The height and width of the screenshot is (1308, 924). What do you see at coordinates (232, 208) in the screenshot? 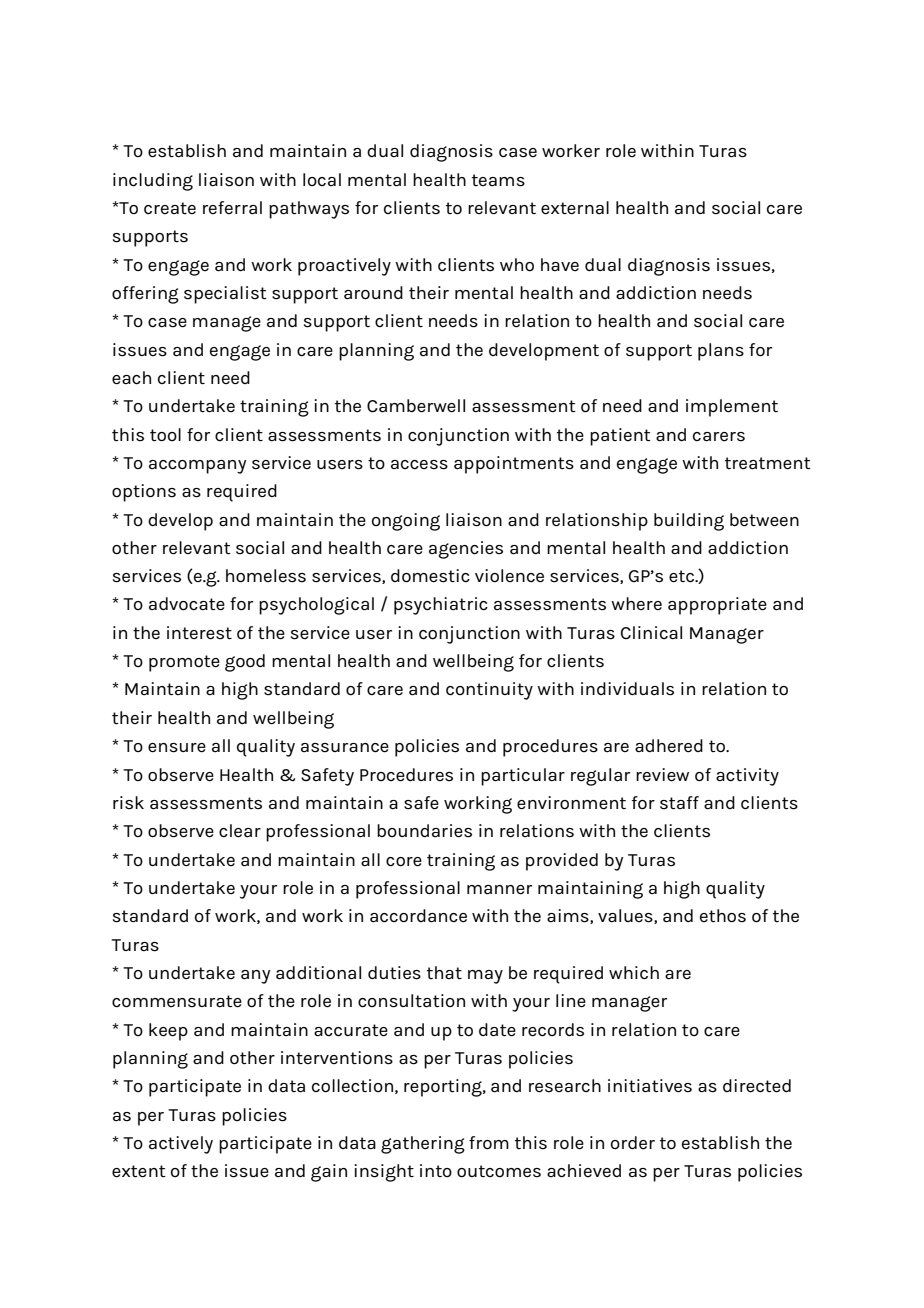
I see `referral` at bounding box center [232, 208].
